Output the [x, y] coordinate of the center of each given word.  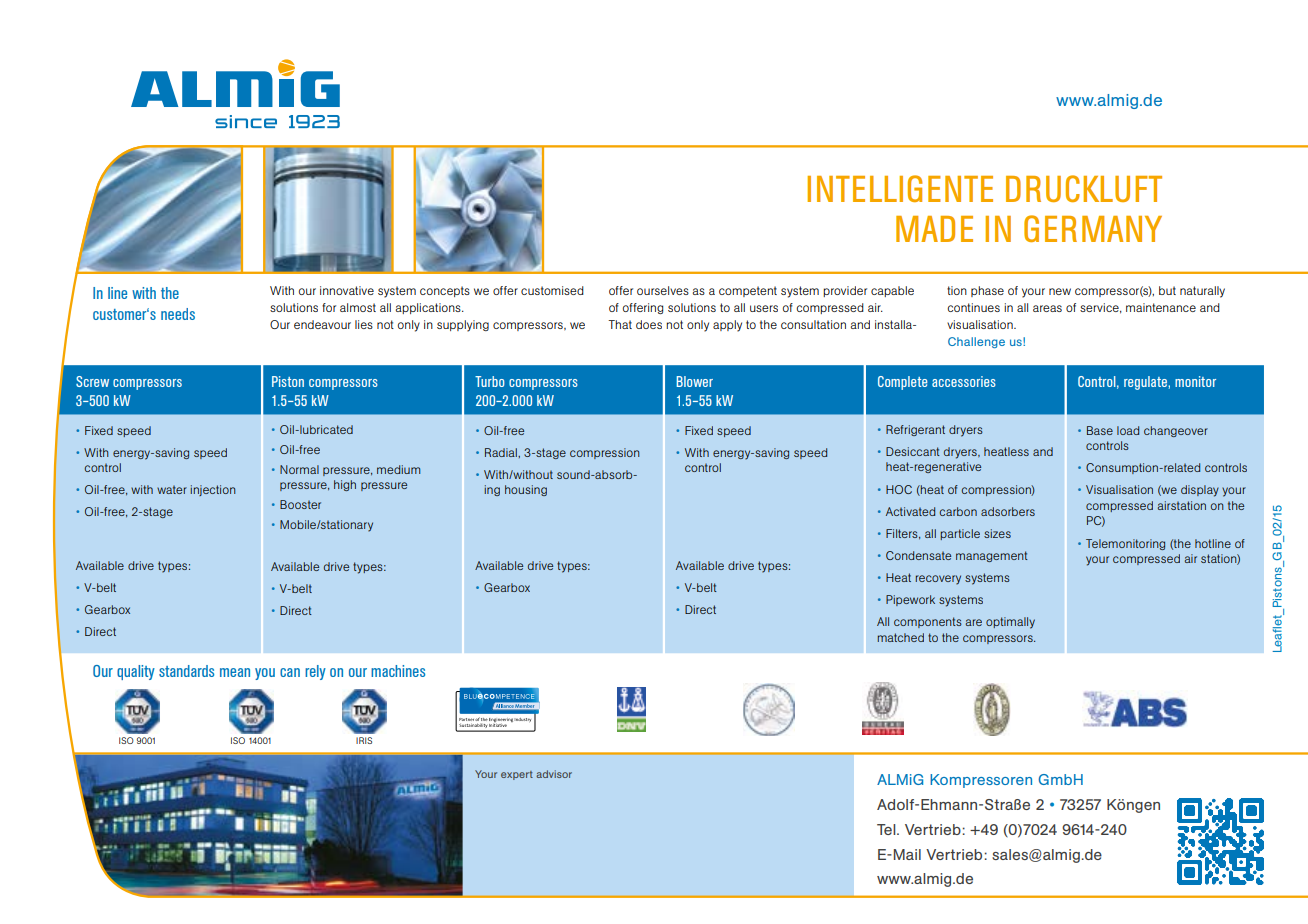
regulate [1146, 383]
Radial [502, 452]
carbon [958, 511]
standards [186, 671]
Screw [92, 381]
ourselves [663, 290]
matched [900, 637]
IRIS [364, 740]
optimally [1010, 623]
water [172, 490]
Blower [695, 381]
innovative [347, 290]
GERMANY [1093, 228]
